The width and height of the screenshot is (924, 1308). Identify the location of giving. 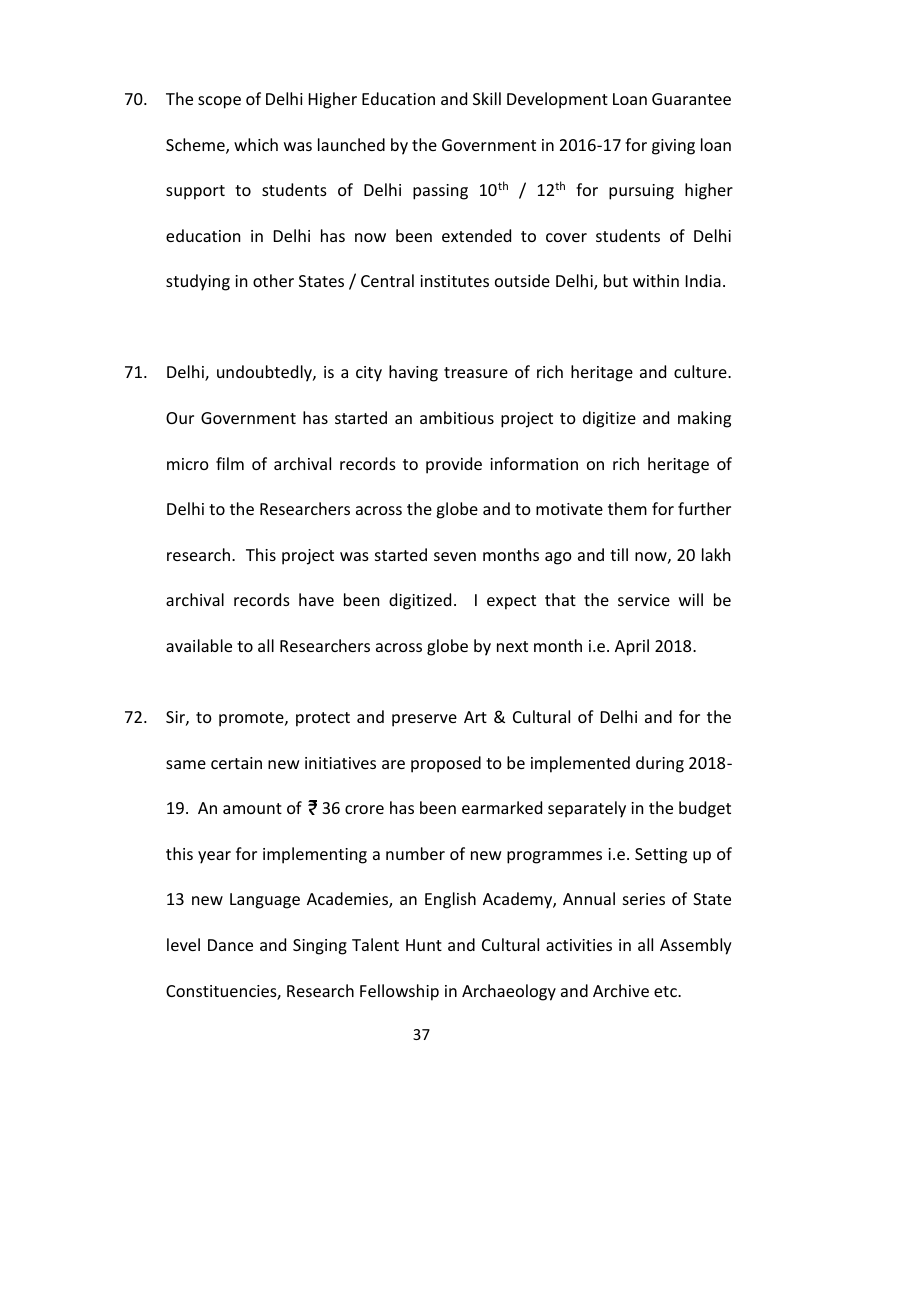
(673, 147).
